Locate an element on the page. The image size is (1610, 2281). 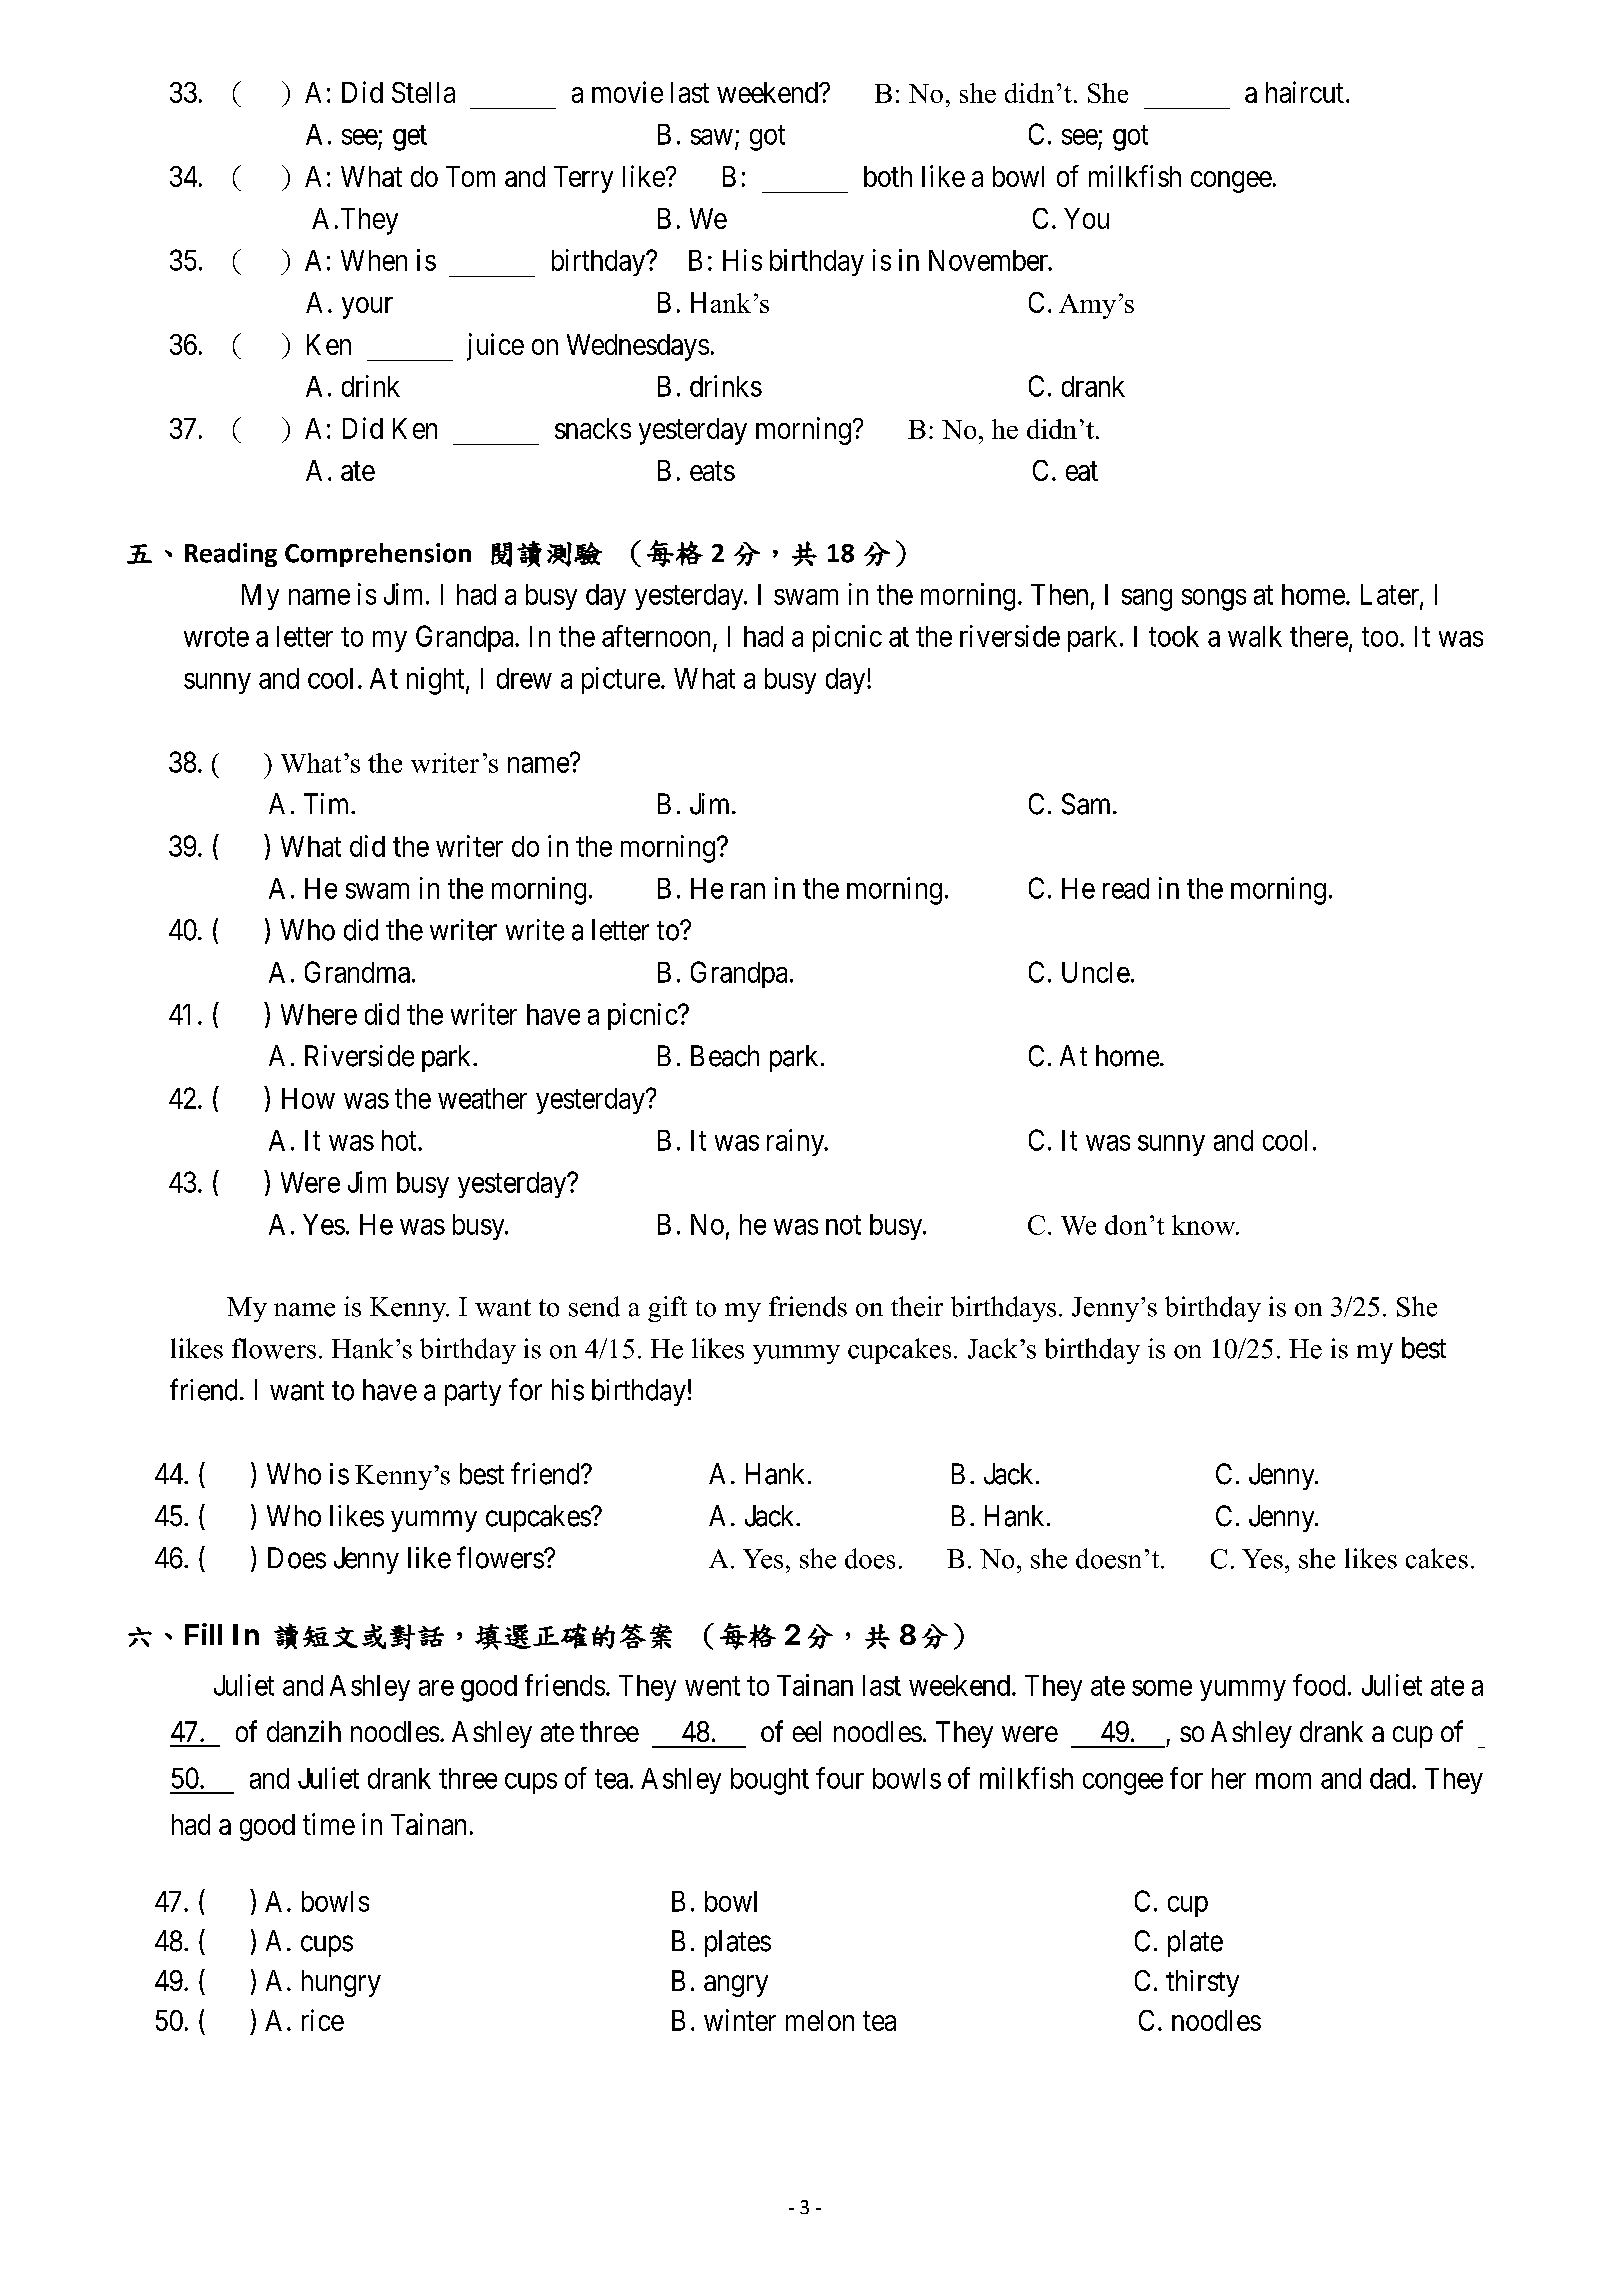
get is located at coordinates (410, 138).
